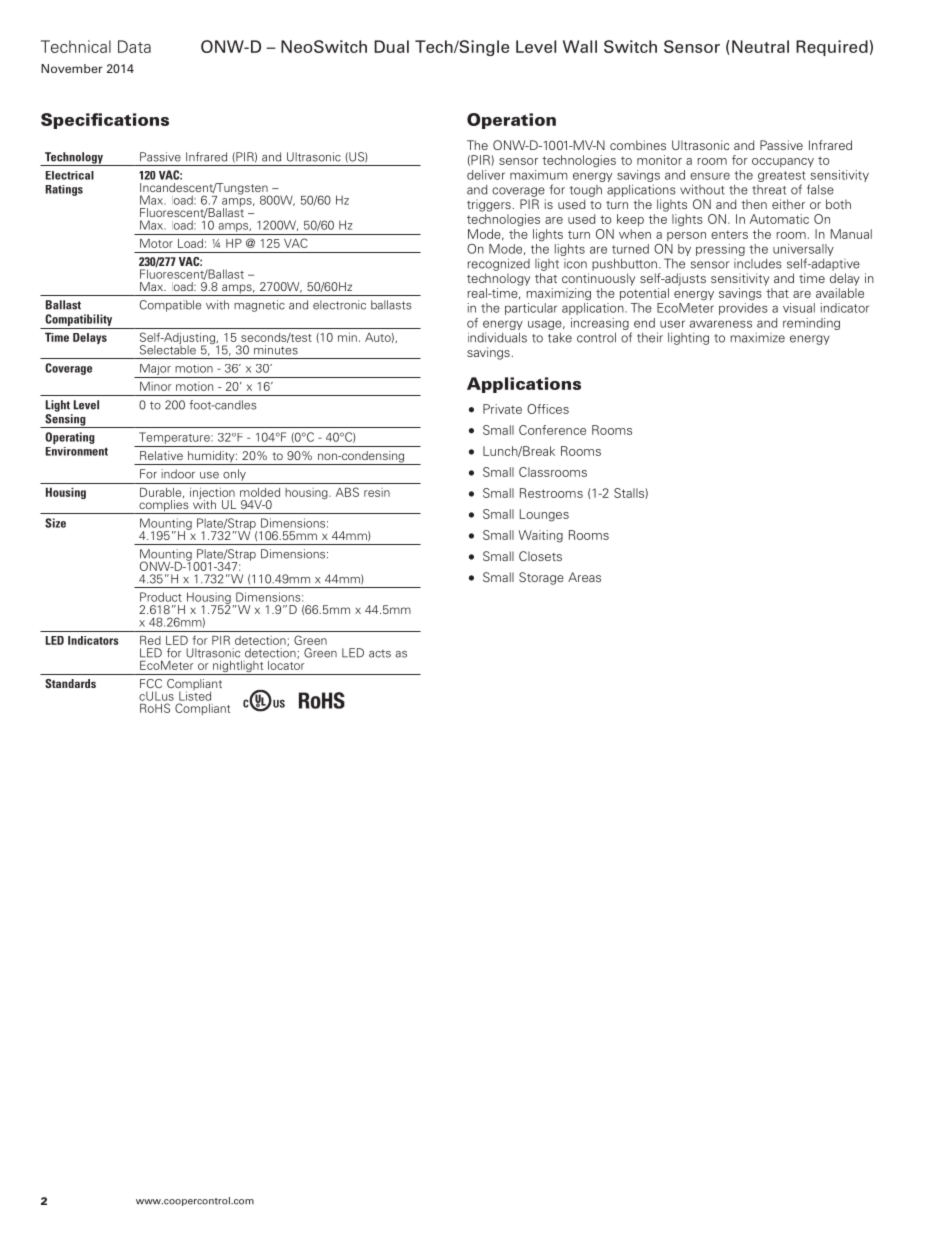 The width and height of the document is (952, 1233). I want to click on resin, so click(377, 492).
